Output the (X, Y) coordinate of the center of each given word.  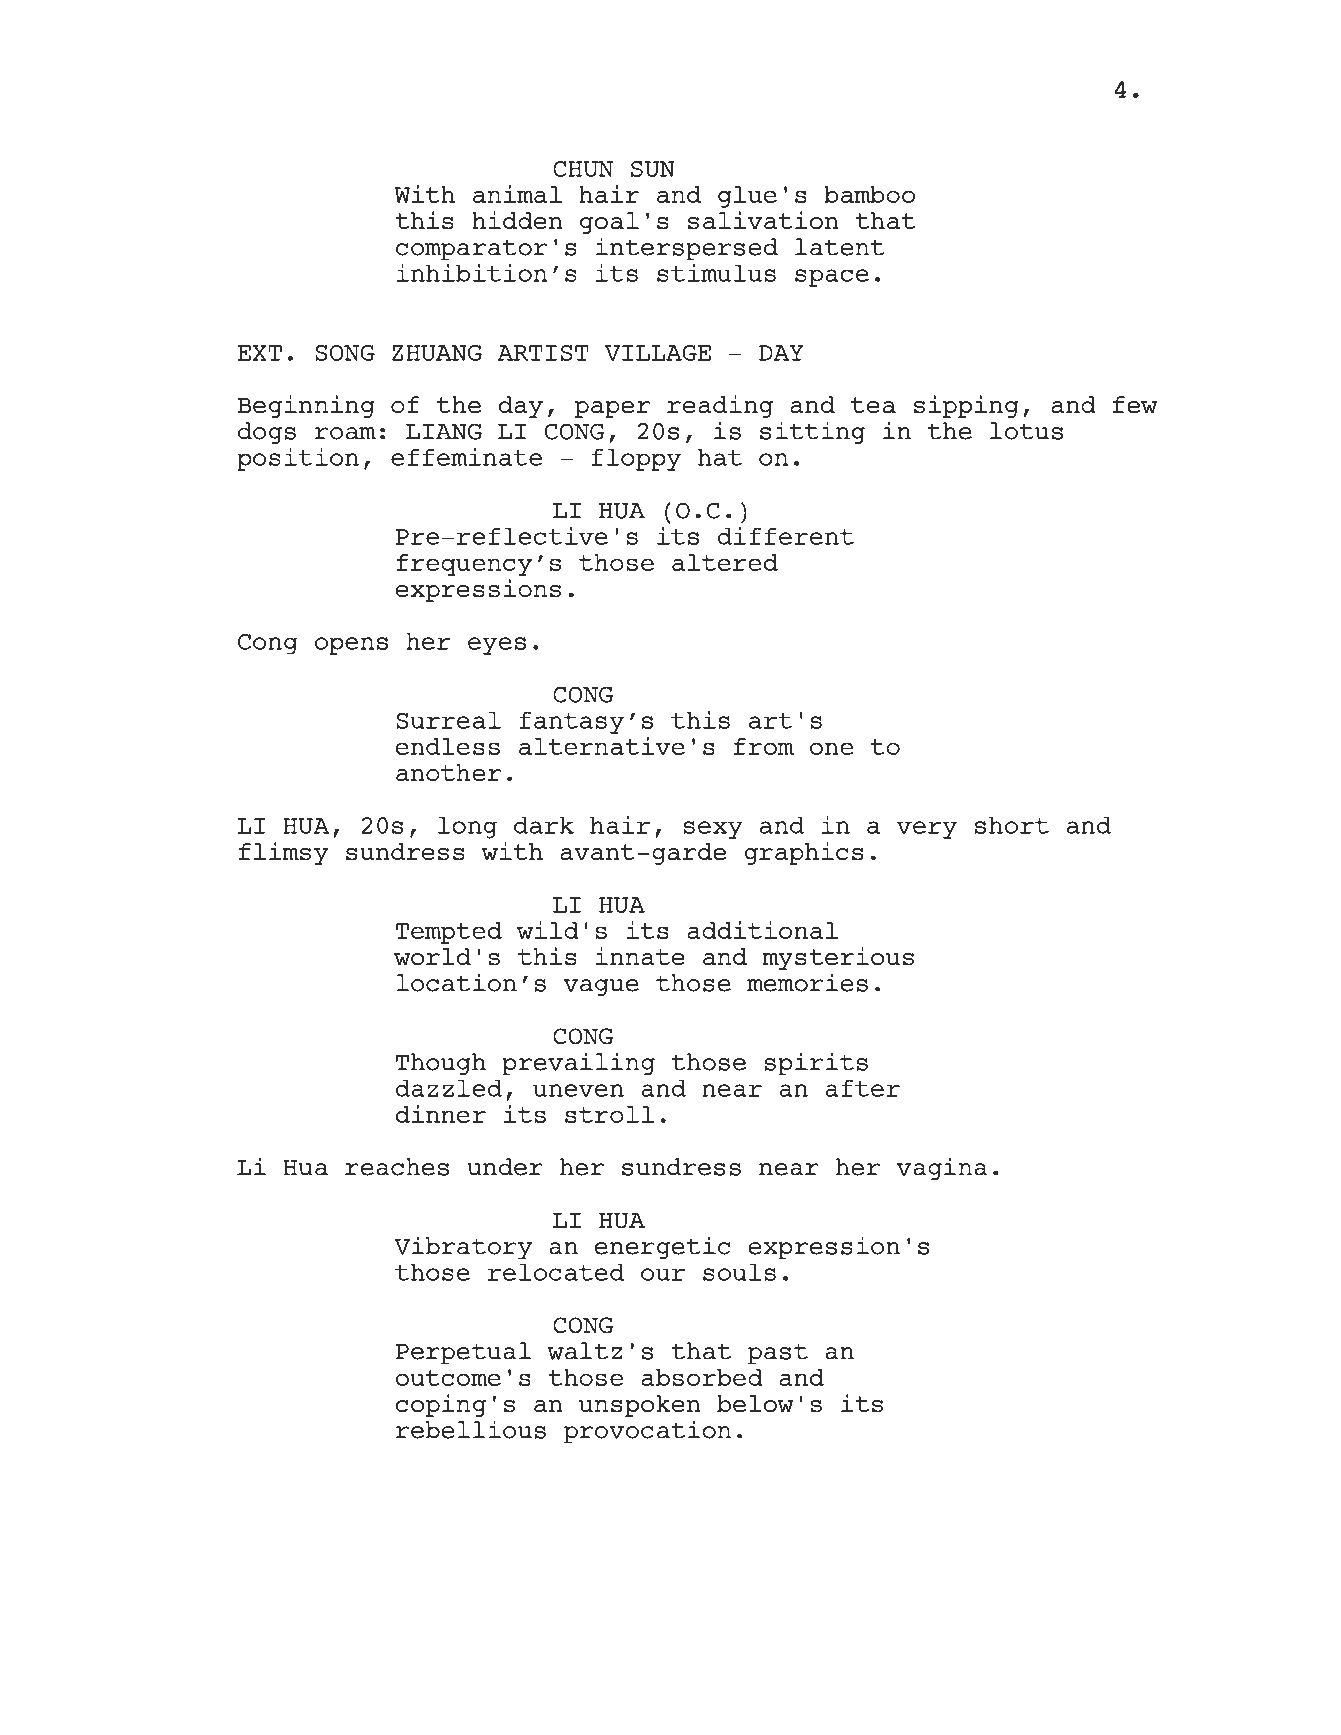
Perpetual (463, 1353)
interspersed (686, 249)
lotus (1026, 431)
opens (351, 646)
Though (441, 1064)
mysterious (838, 958)
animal (517, 194)
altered (725, 562)
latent (839, 247)
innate (640, 956)
